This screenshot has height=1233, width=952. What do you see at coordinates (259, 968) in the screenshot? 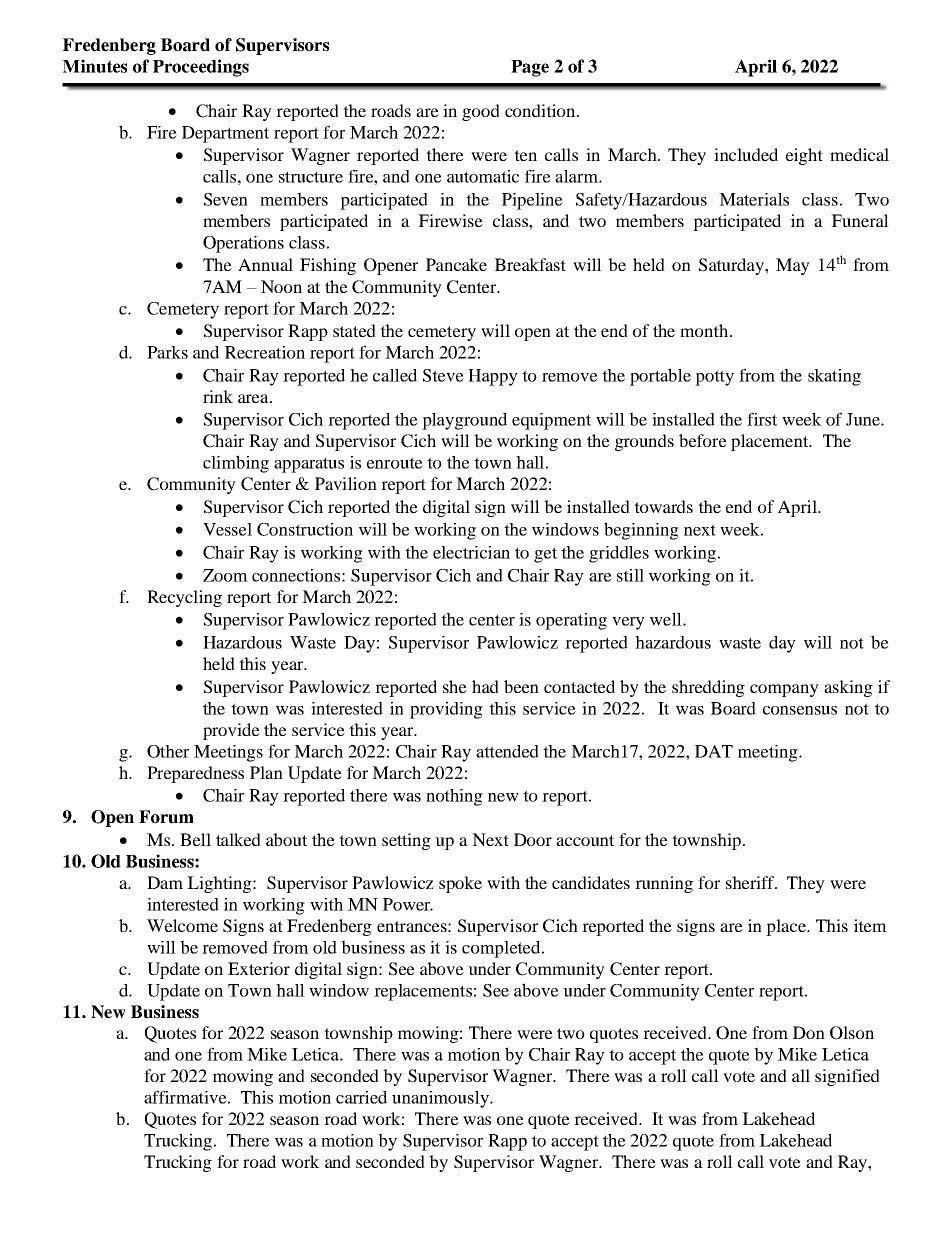
I see `Exterior` at bounding box center [259, 968].
